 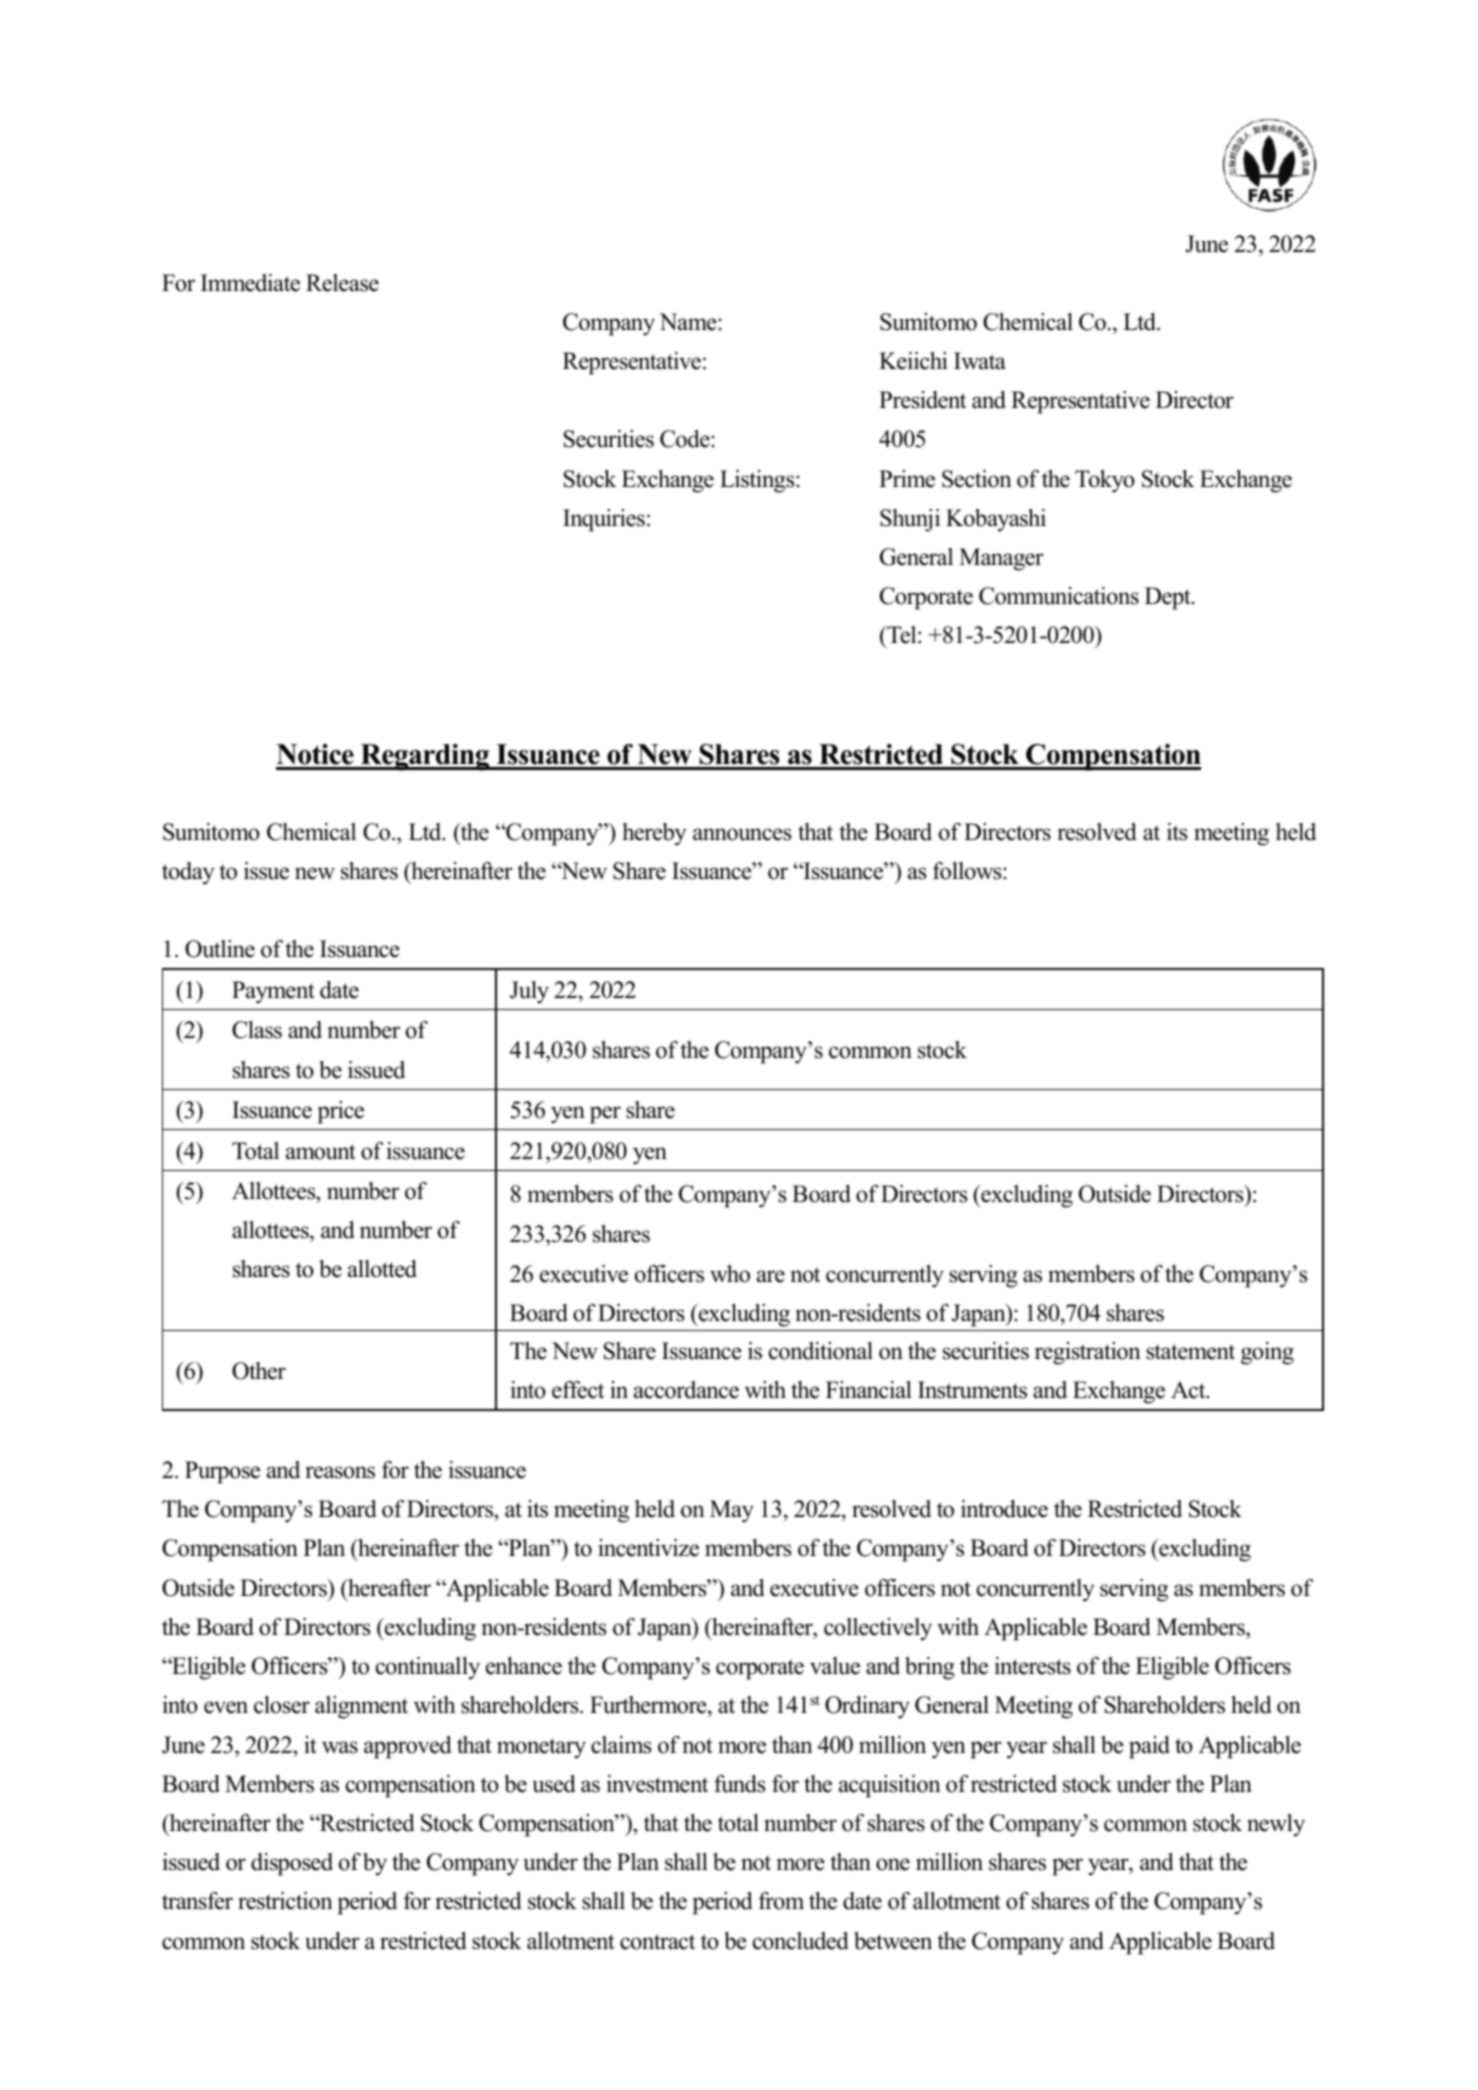 What do you see at coordinates (730, 1274) in the screenshot?
I see `who` at bounding box center [730, 1274].
